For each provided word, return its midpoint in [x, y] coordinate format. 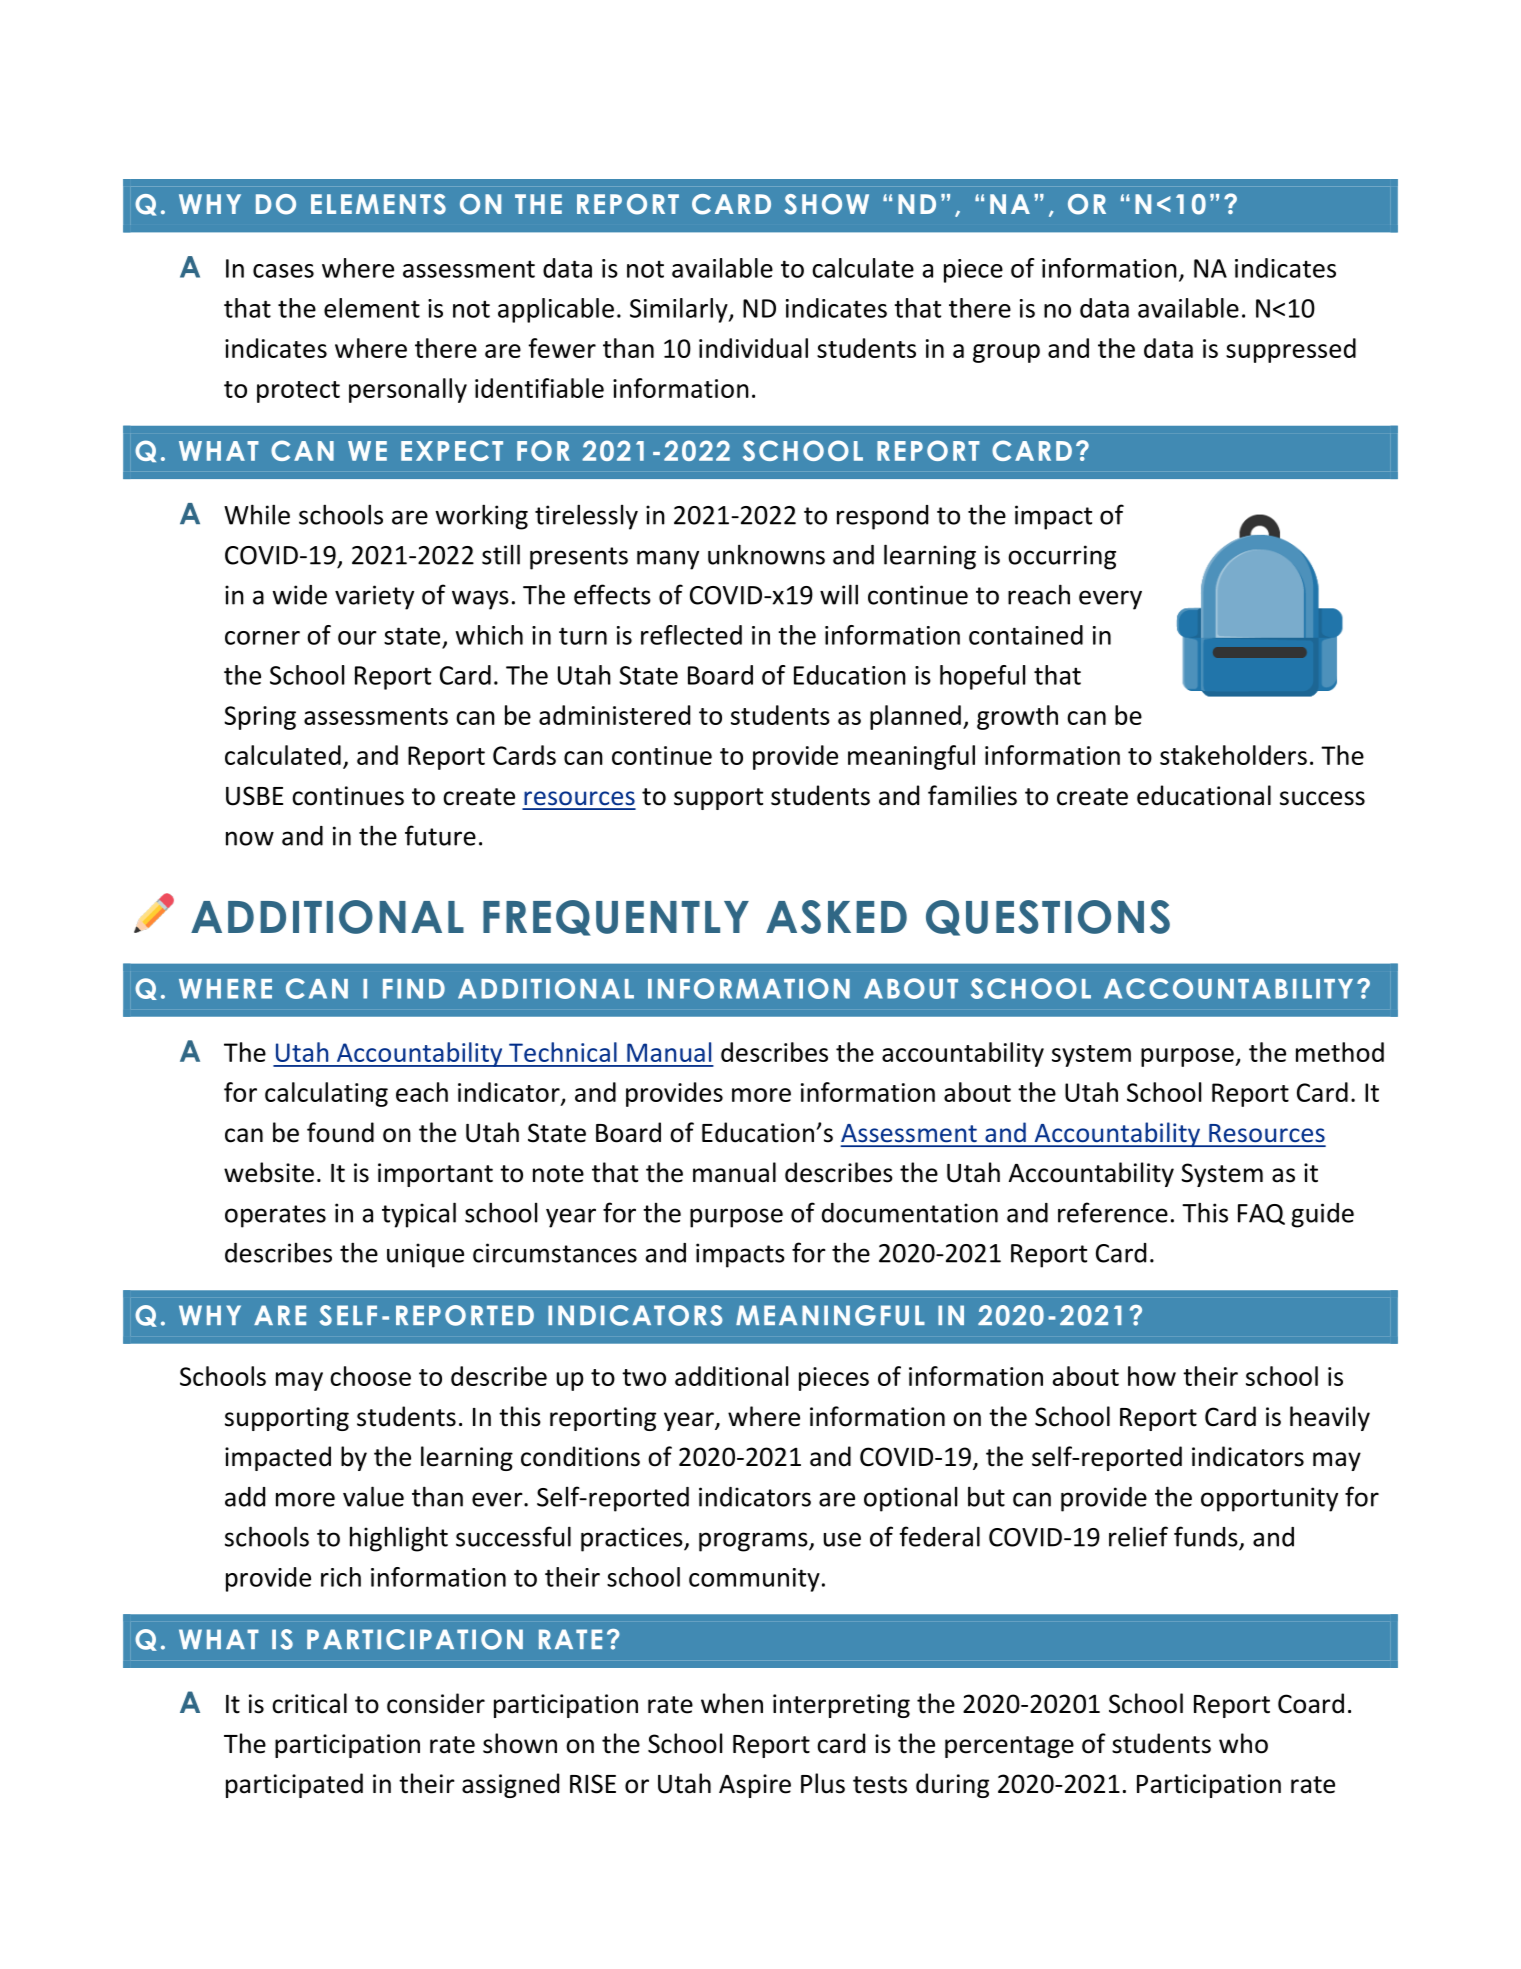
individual [753, 348]
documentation [910, 1213]
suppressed [1291, 350]
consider [436, 1703]
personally [408, 390]
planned [915, 717]
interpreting [841, 1706]
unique [425, 1255]
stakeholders [1233, 755]
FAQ [1261, 1214]
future [440, 835]
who [1243, 1743]
